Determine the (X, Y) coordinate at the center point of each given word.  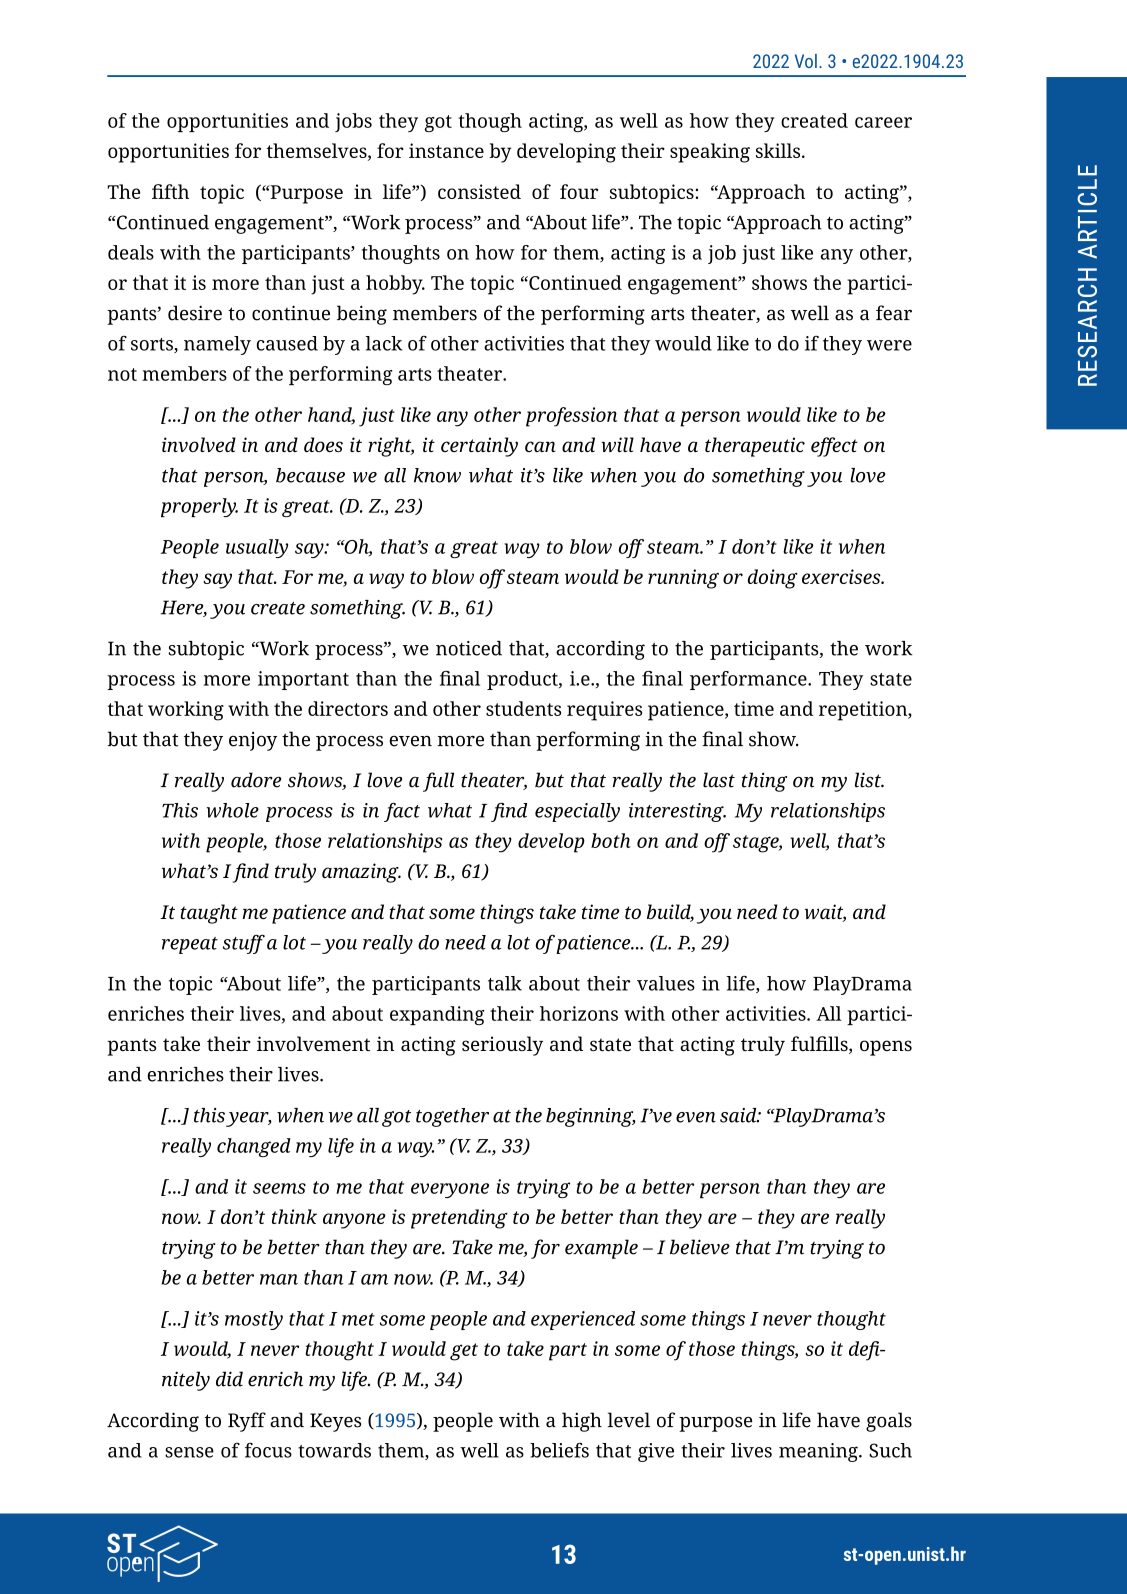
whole (232, 810)
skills (779, 150)
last (719, 780)
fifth (170, 191)
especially (577, 812)
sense (189, 1452)
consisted (479, 191)
